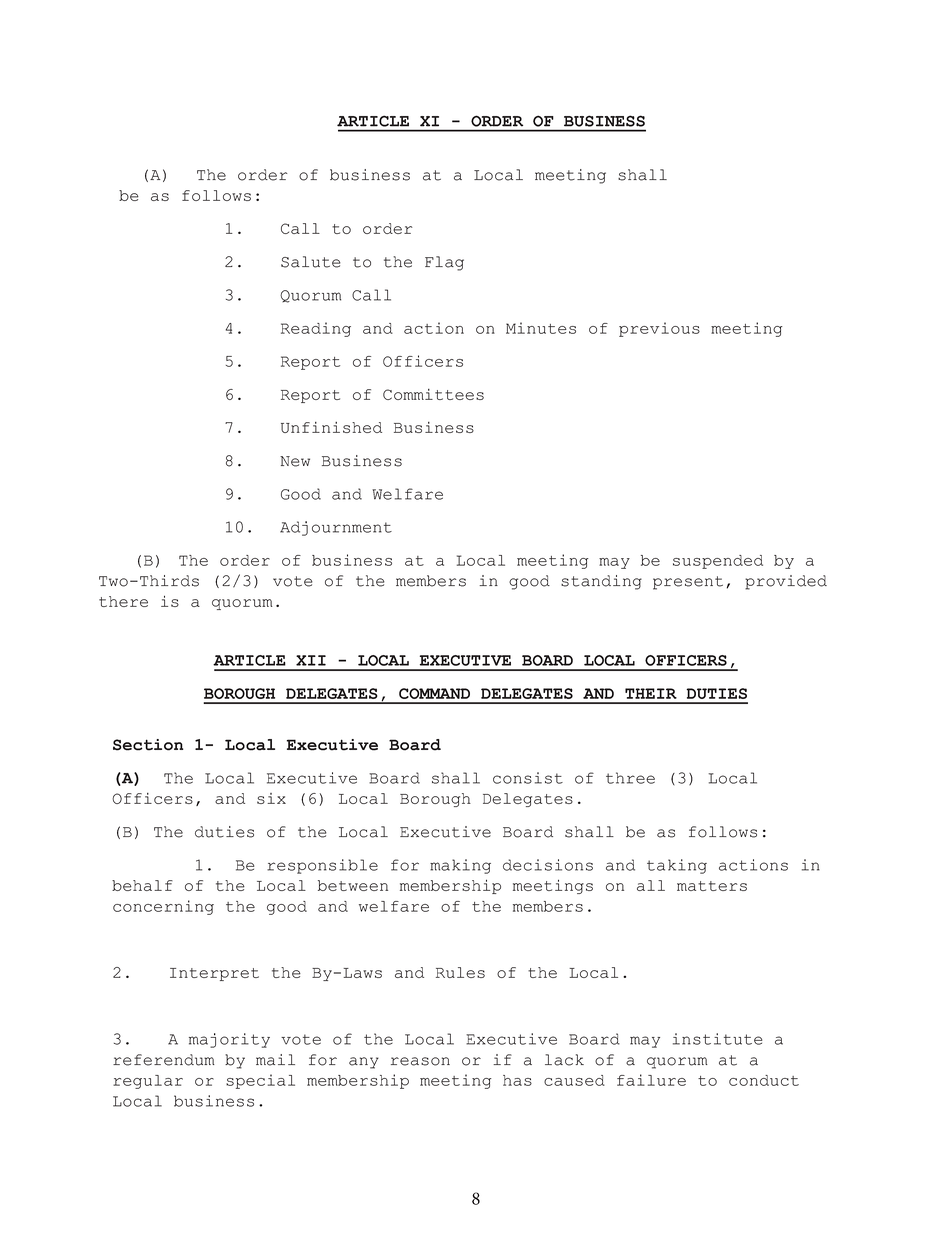  I want to click on consist, so click(528, 778).
